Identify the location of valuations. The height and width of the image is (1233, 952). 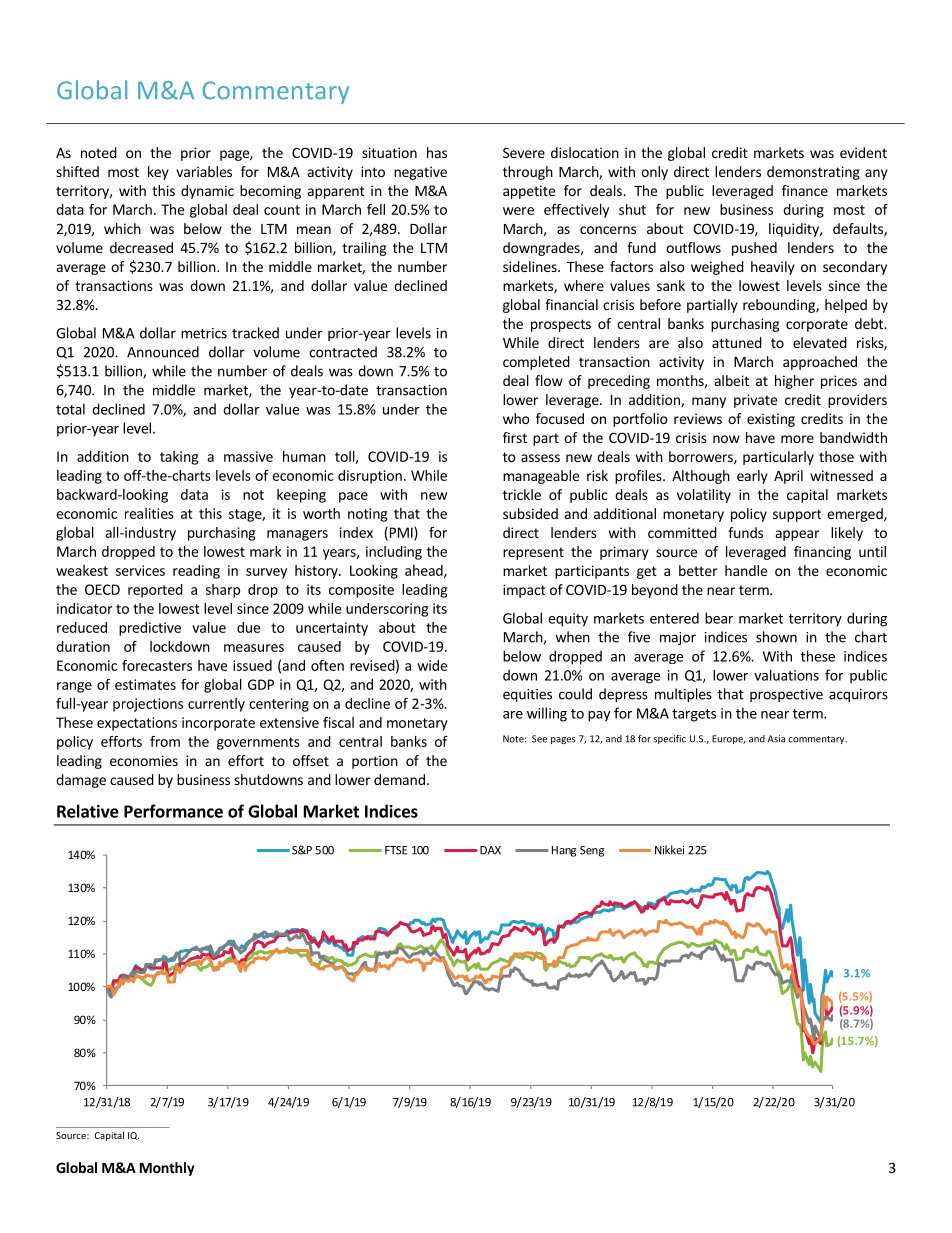
(786, 675).
